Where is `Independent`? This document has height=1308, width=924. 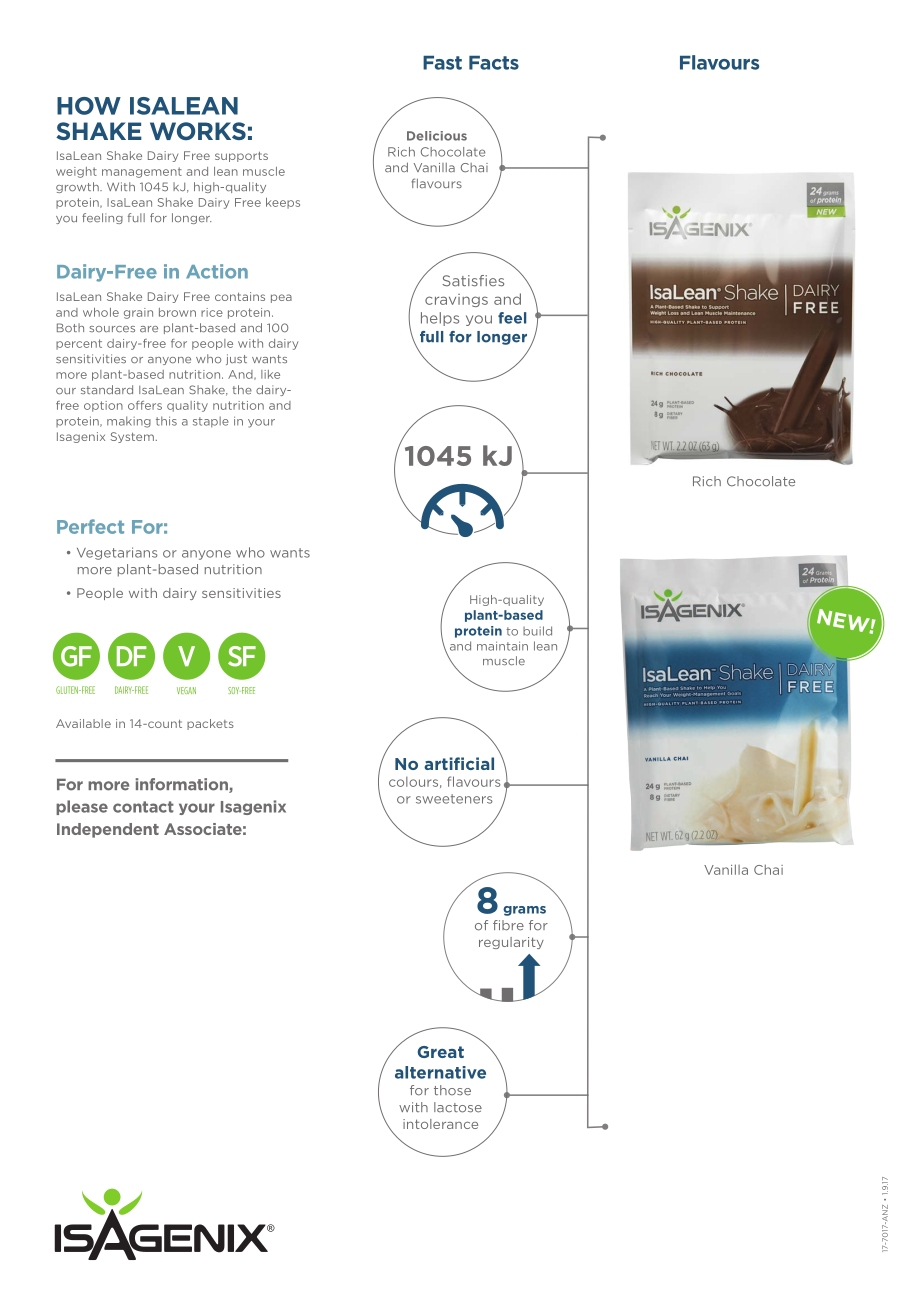 Independent is located at coordinates (108, 830).
